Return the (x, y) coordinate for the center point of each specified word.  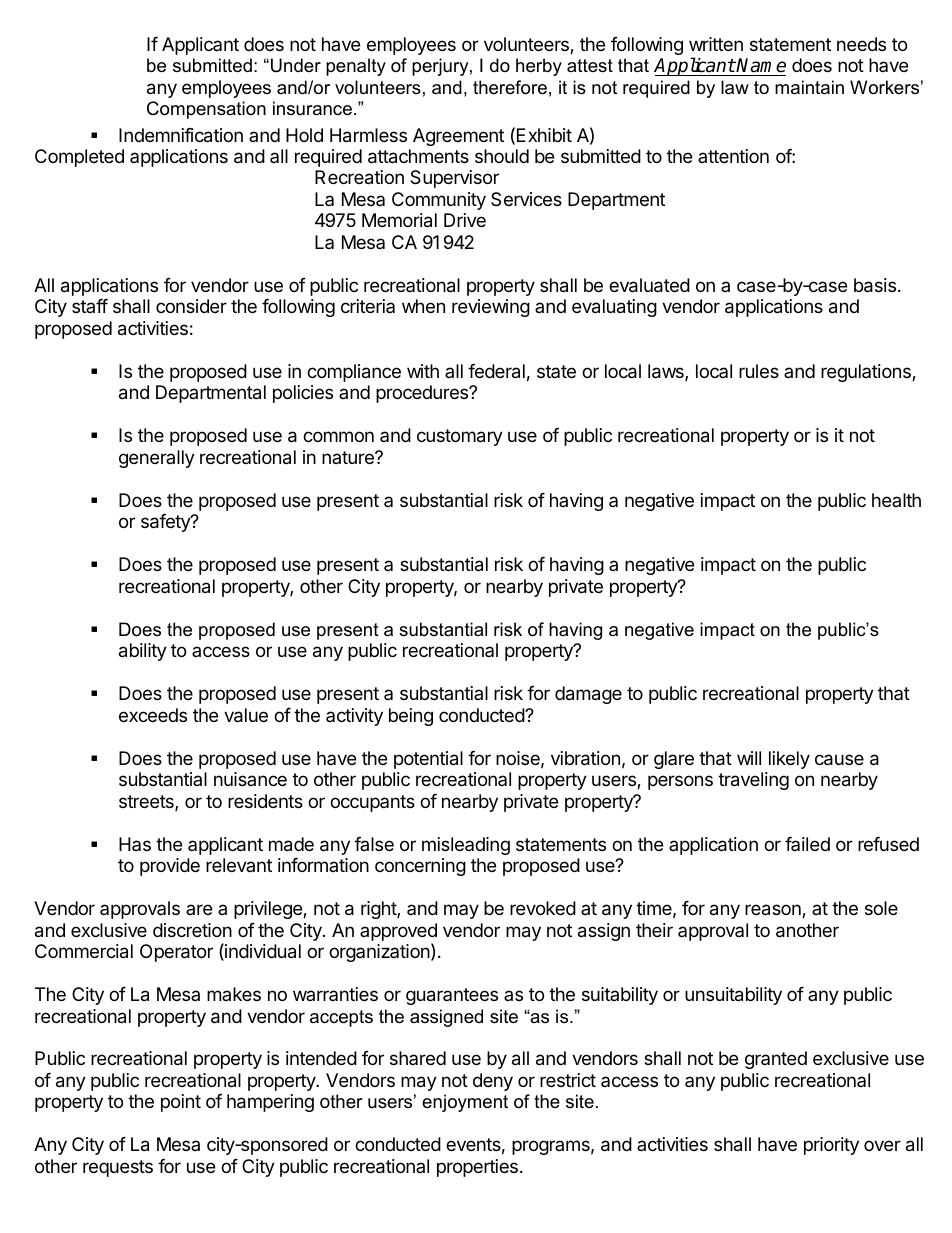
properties (477, 1168)
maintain (809, 87)
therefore (510, 87)
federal (496, 371)
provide (170, 867)
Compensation (206, 110)
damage (588, 695)
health (896, 500)
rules (759, 371)
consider (191, 306)
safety (166, 523)
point (181, 1103)
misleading (466, 846)
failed (807, 844)
